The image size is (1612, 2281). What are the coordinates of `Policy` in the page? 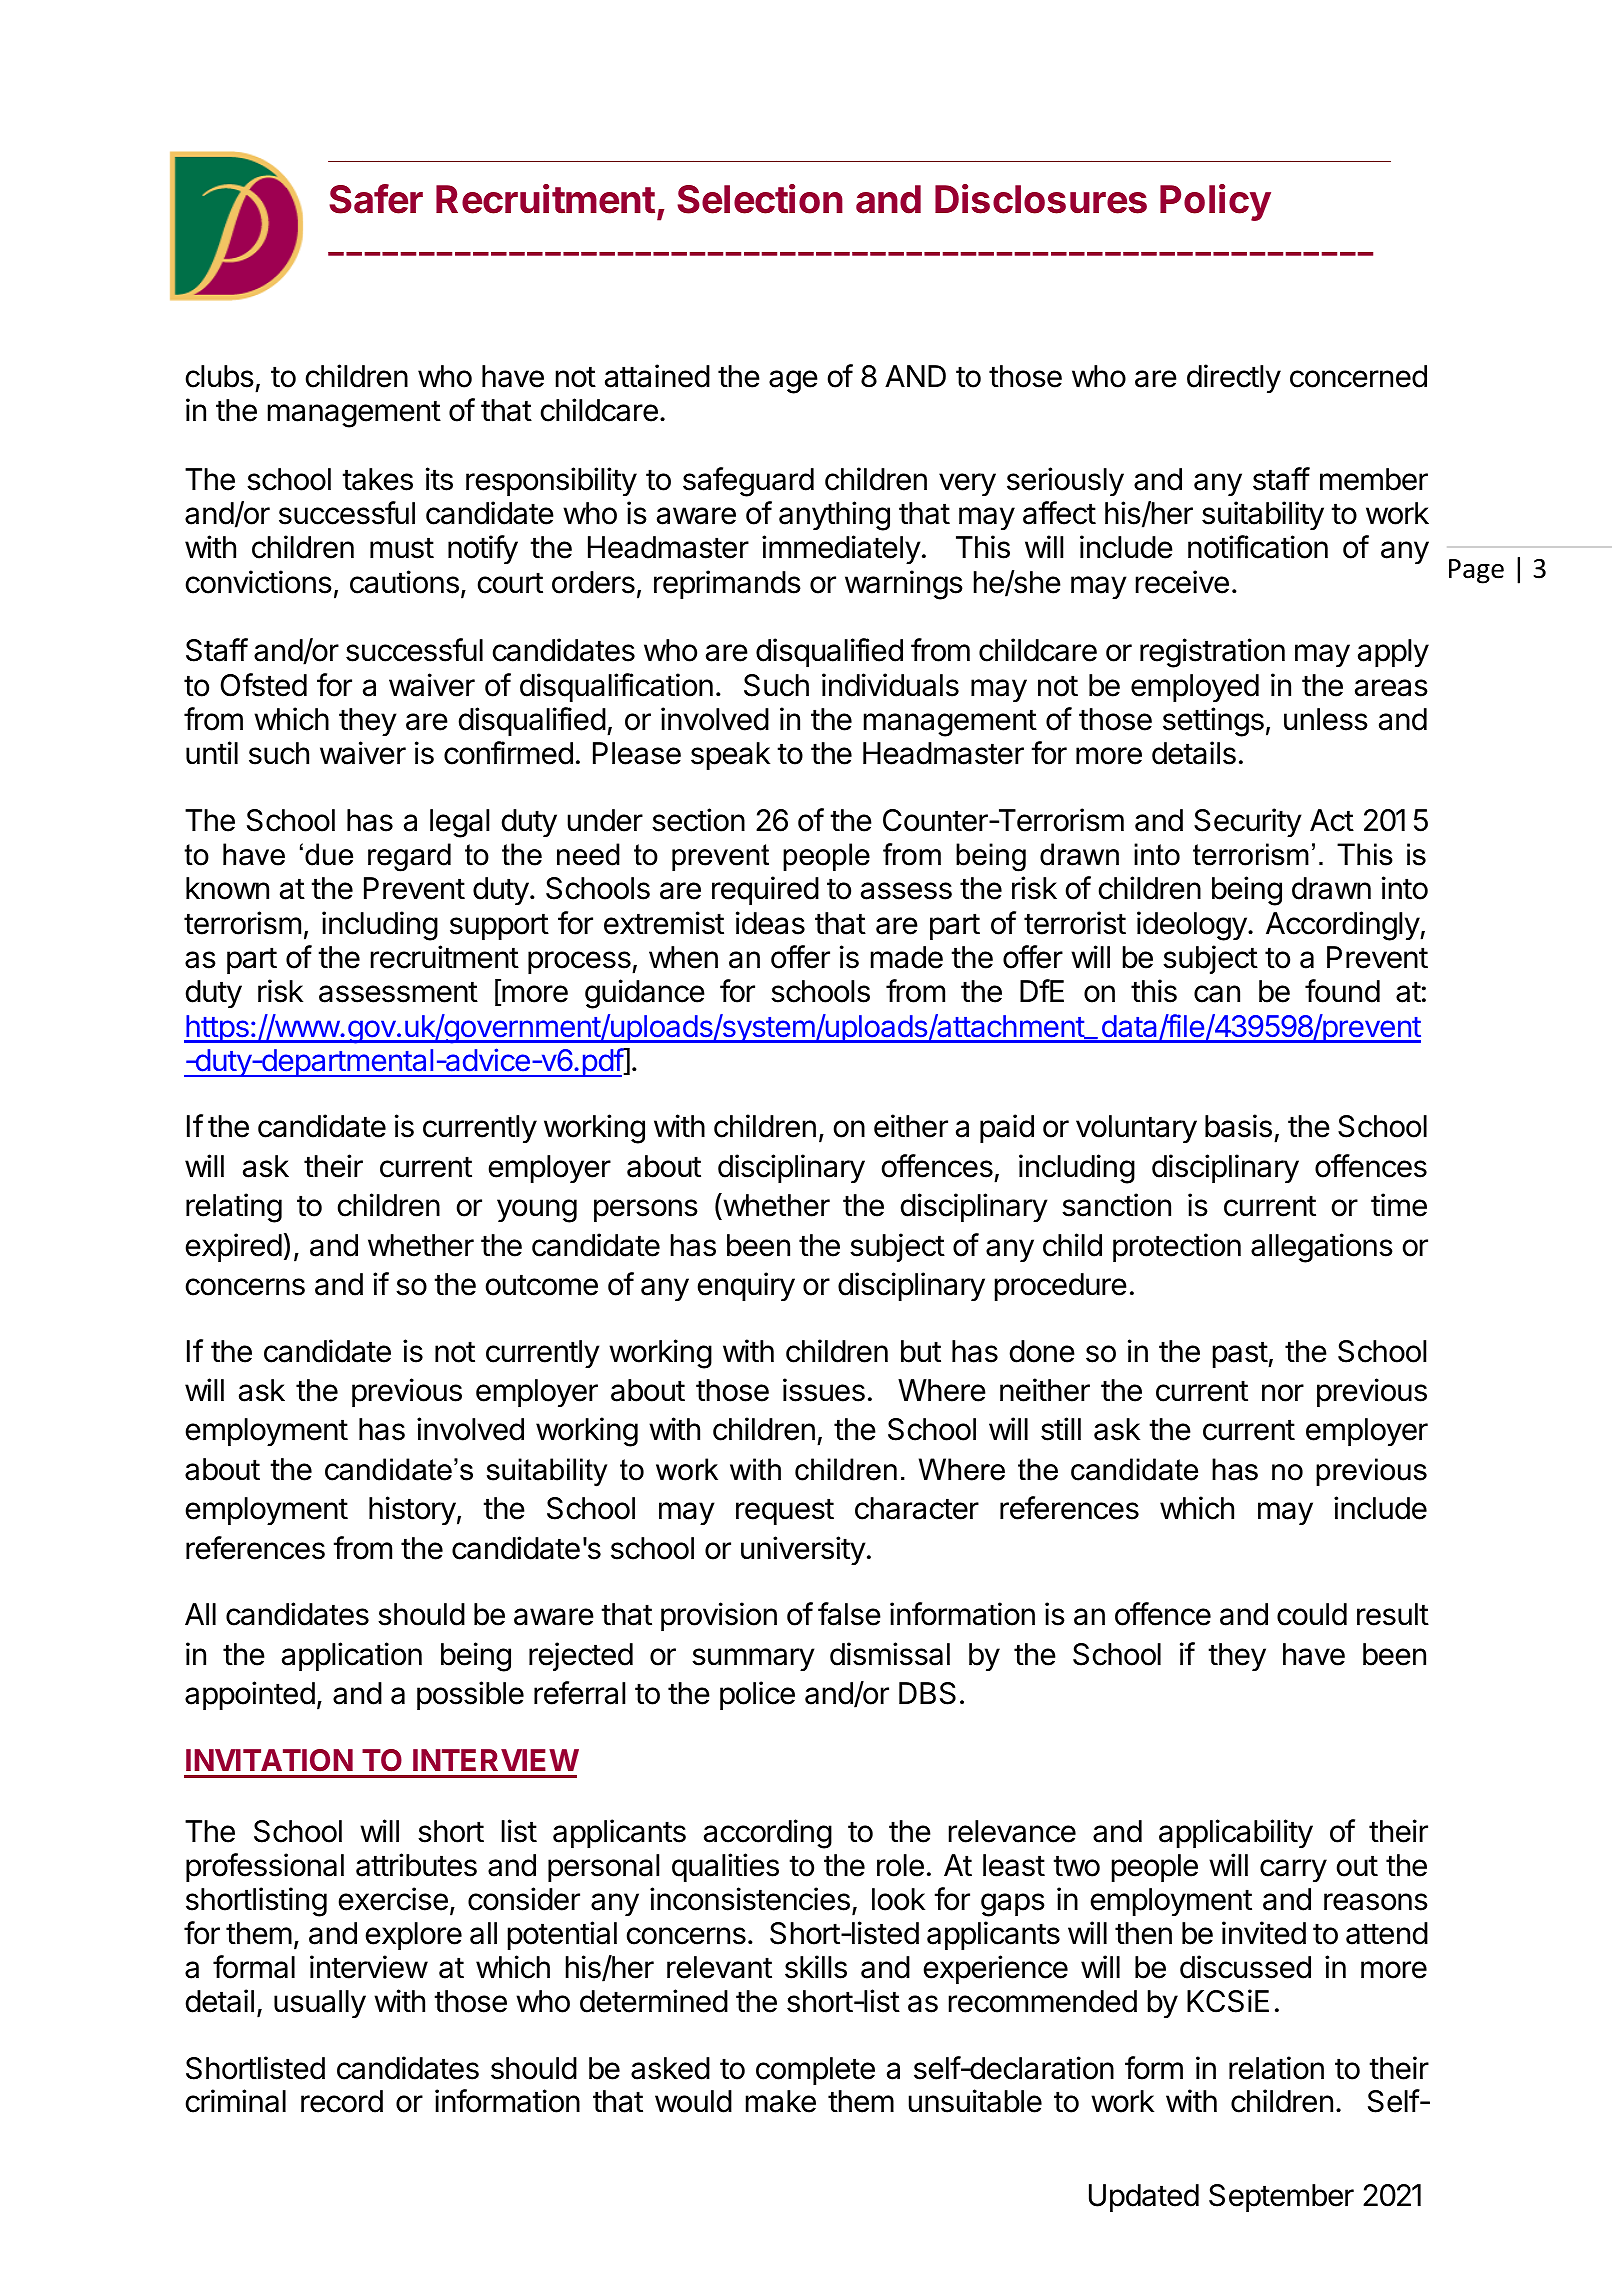 It's located at (1215, 202).
